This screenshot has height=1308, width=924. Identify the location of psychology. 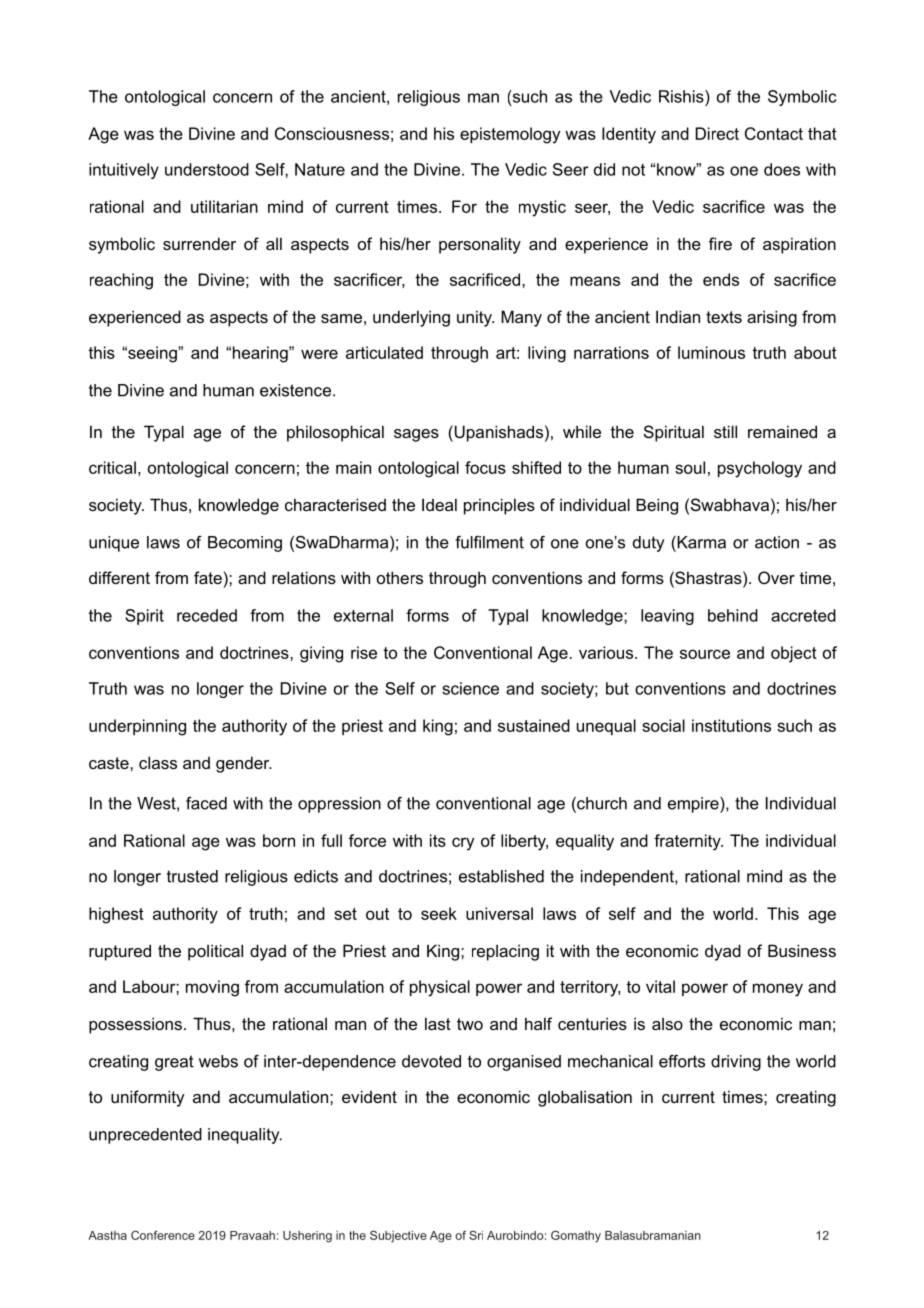
(760, 469).
